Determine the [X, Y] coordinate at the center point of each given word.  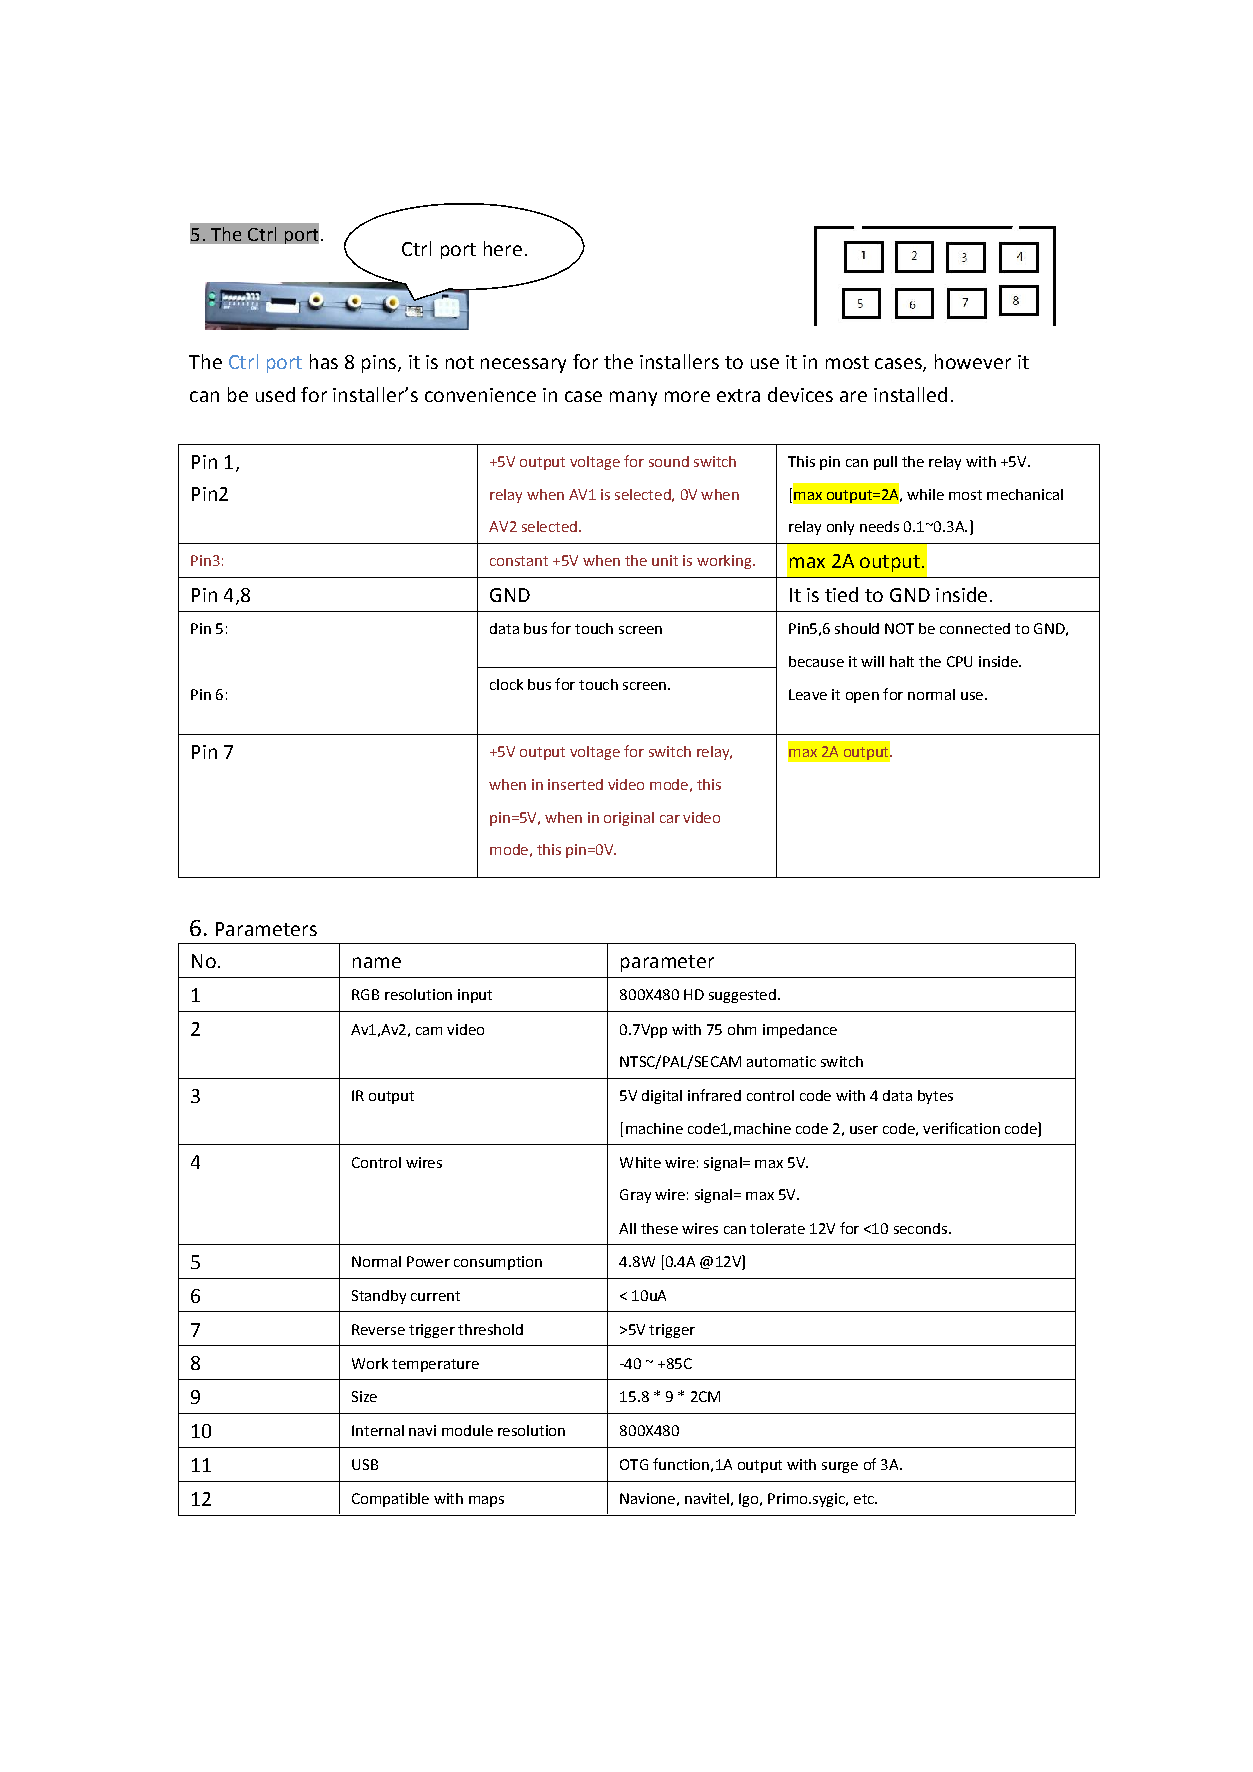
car [670, 819]
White [640, 1162]
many [633, 398]
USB [365, 1464]
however [973, 361]
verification [961, 1128]
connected [975, 628]
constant [519, 561]
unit [665, 560]
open [862, 697]
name [377, 962]
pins [380, 364]
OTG [634, 1464]
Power [428, 1261]
